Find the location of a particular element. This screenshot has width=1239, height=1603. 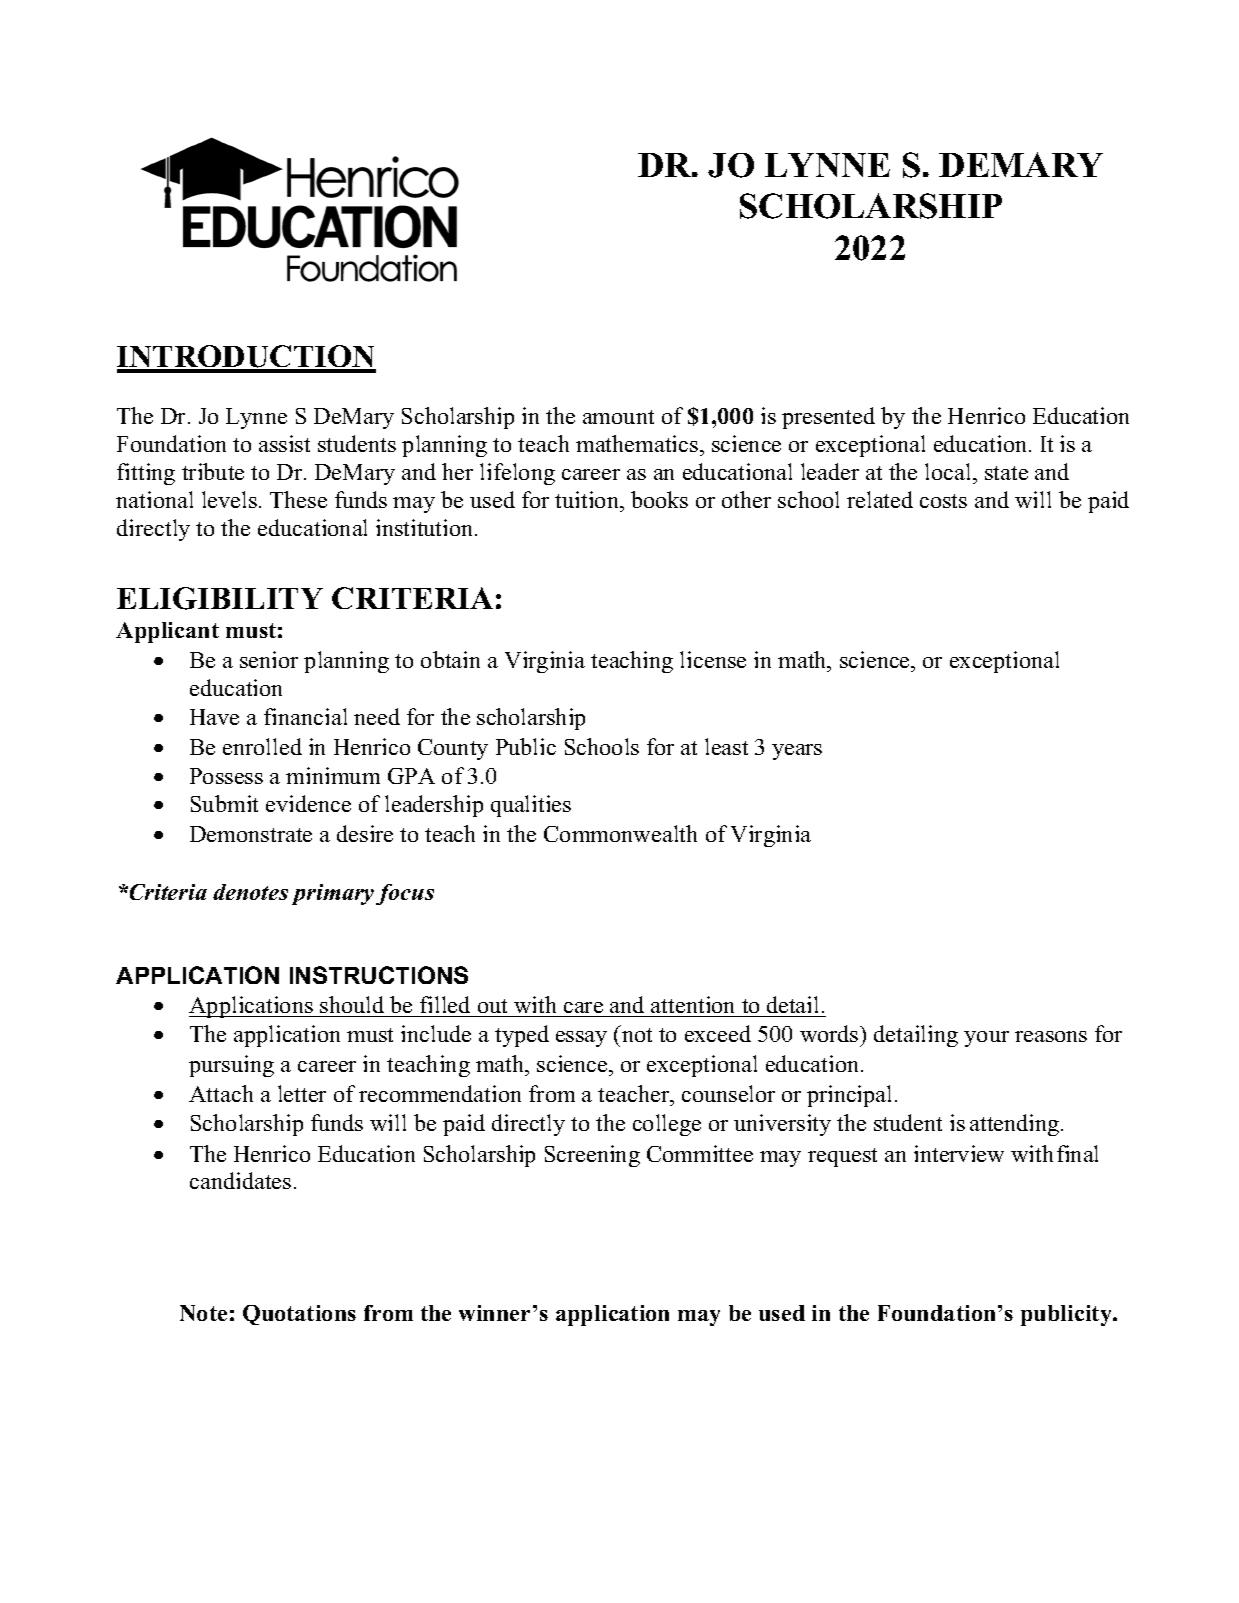

assist is located at coordinates (284, 443).
